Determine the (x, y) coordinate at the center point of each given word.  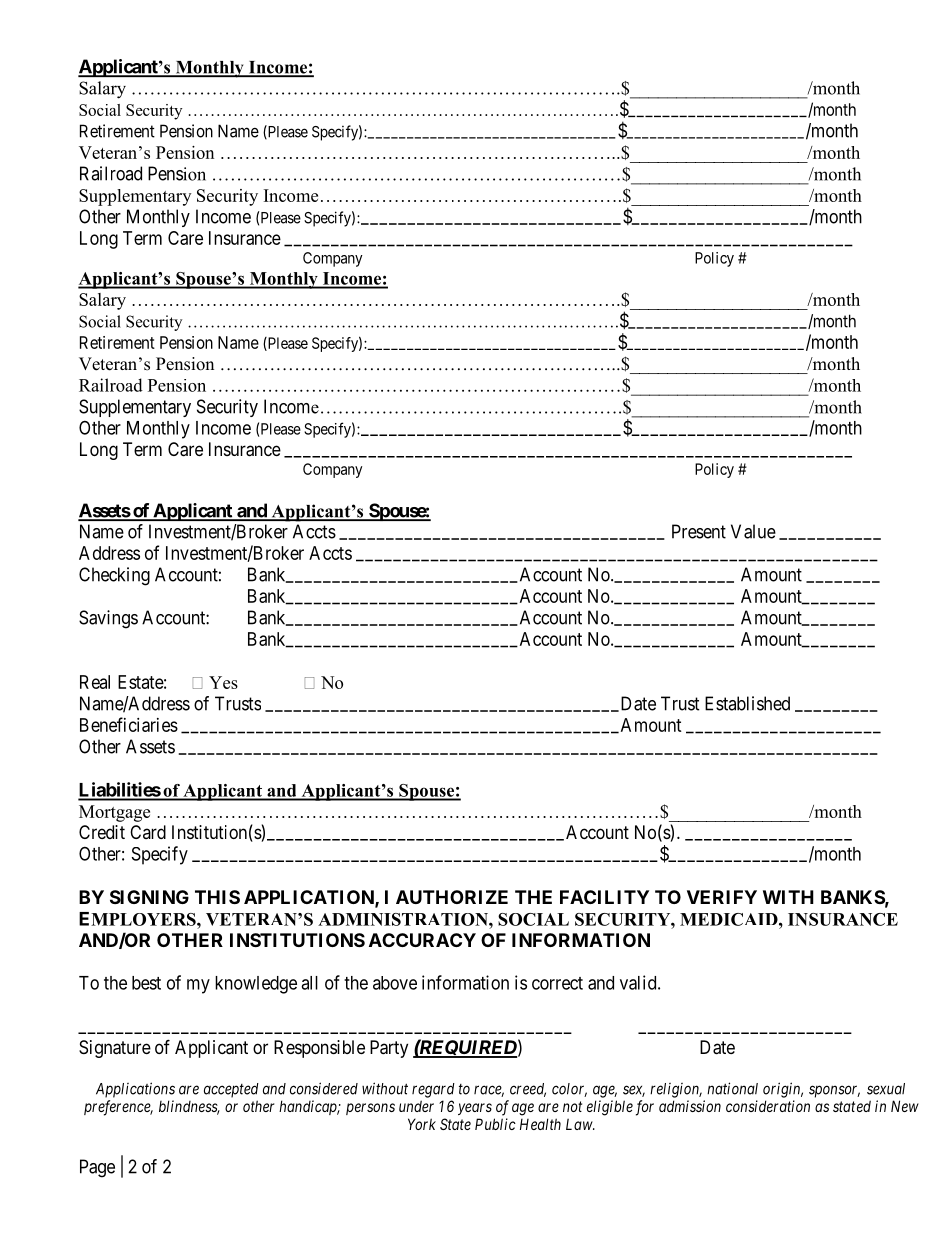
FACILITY (604, 897)
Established (747, 703)
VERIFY (722, 897)
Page (97, 1168)
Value (753, 531)
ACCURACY (422, 940)
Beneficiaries (129, 724)
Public (495, 1124)
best (146, 983)
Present (699, 531)
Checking (114, 576)
